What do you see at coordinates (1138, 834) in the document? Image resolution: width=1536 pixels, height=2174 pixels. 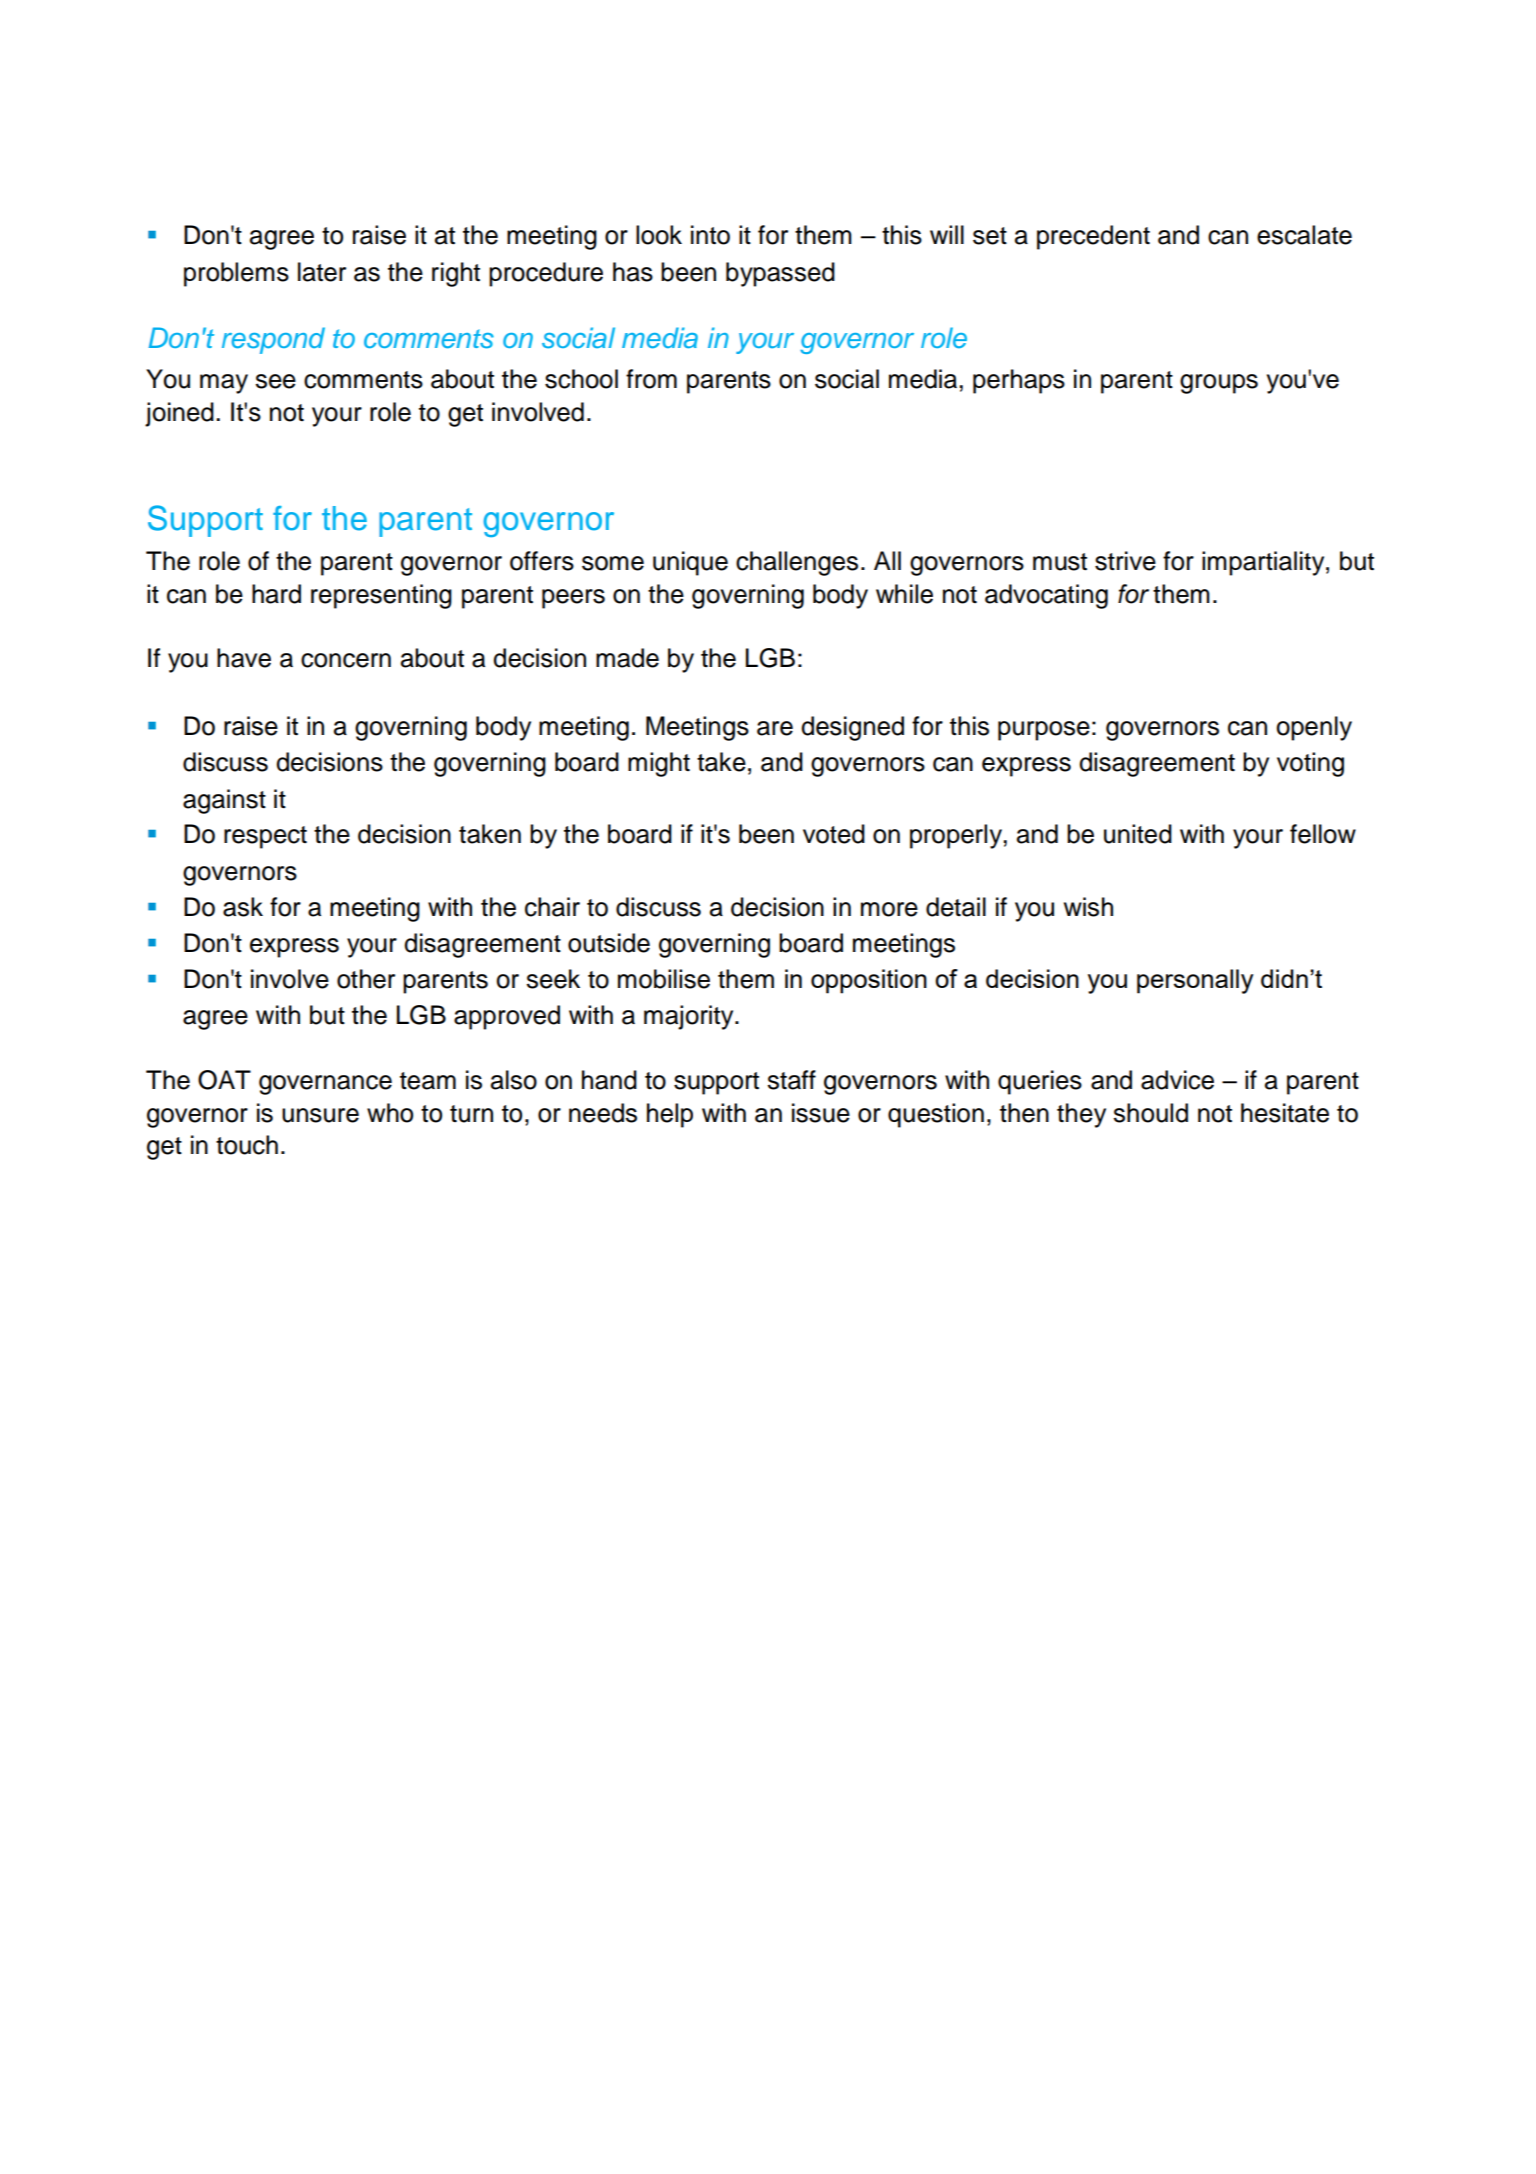 I see `united` at bounding box center [1138, 834].
